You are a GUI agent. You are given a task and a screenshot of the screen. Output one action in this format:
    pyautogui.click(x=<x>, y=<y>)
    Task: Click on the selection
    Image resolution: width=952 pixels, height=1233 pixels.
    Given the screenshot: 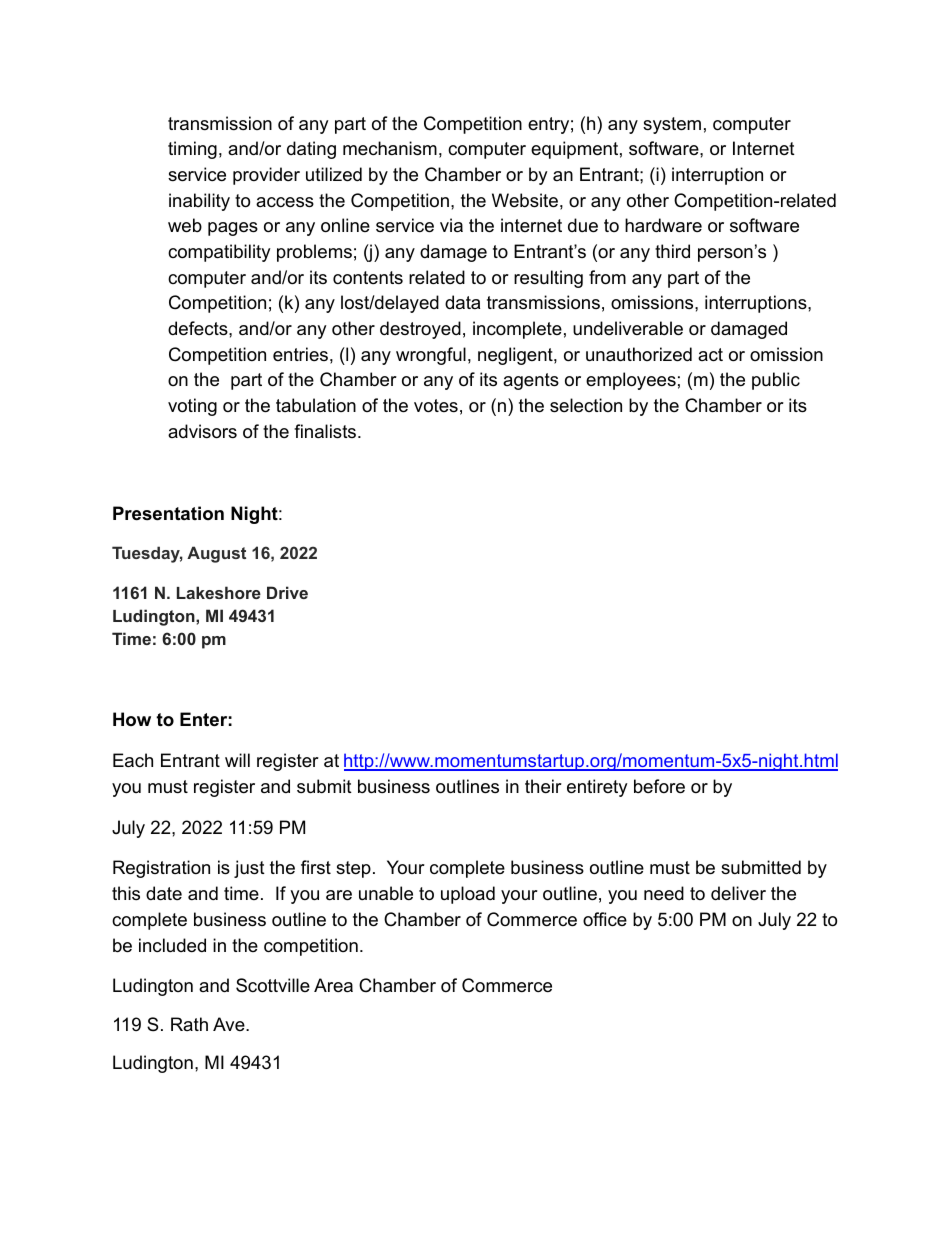 What is the action you would take?
    pyautogui.click(x=586, y=405)
